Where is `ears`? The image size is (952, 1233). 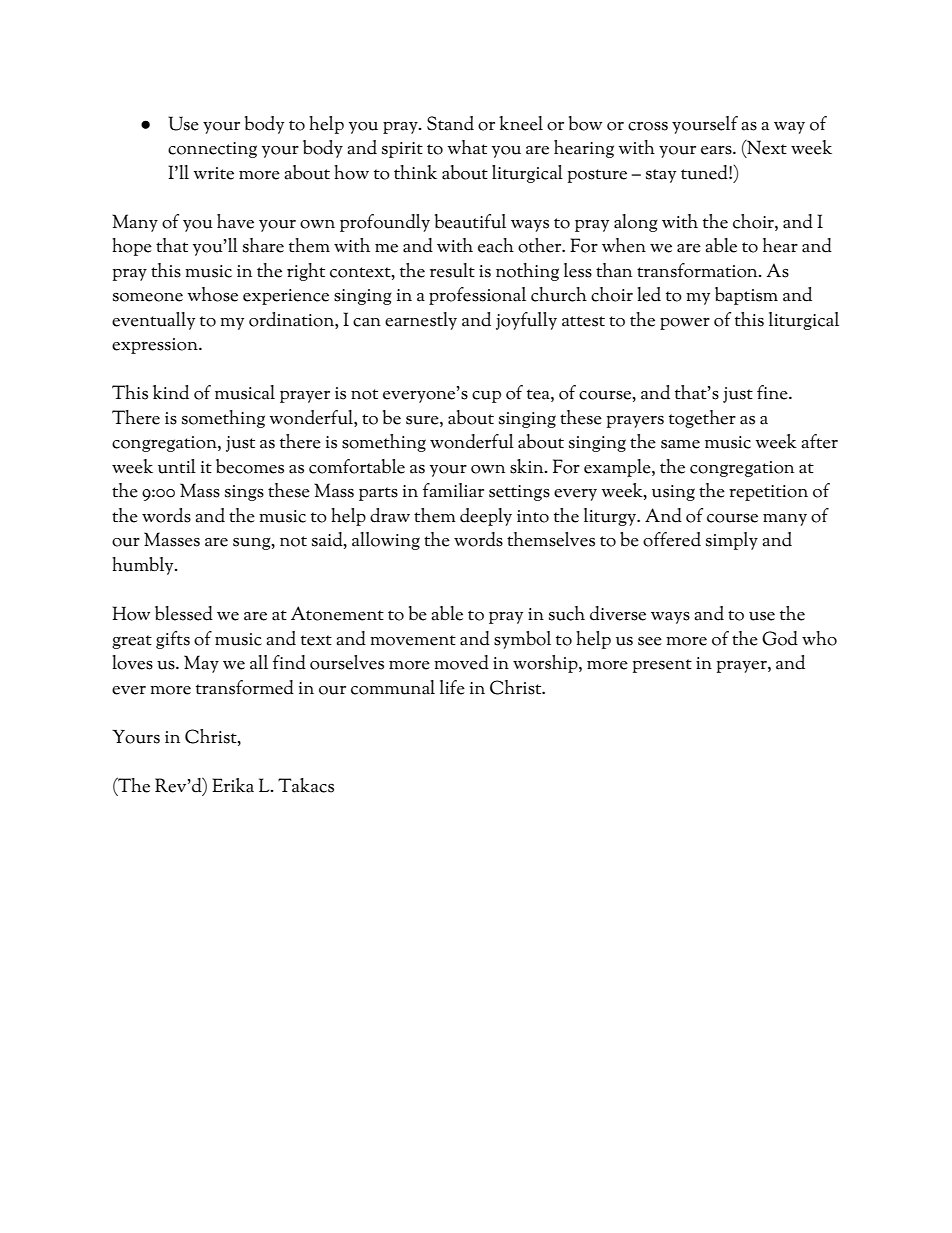 ears is located at coordinates (717, 150).
